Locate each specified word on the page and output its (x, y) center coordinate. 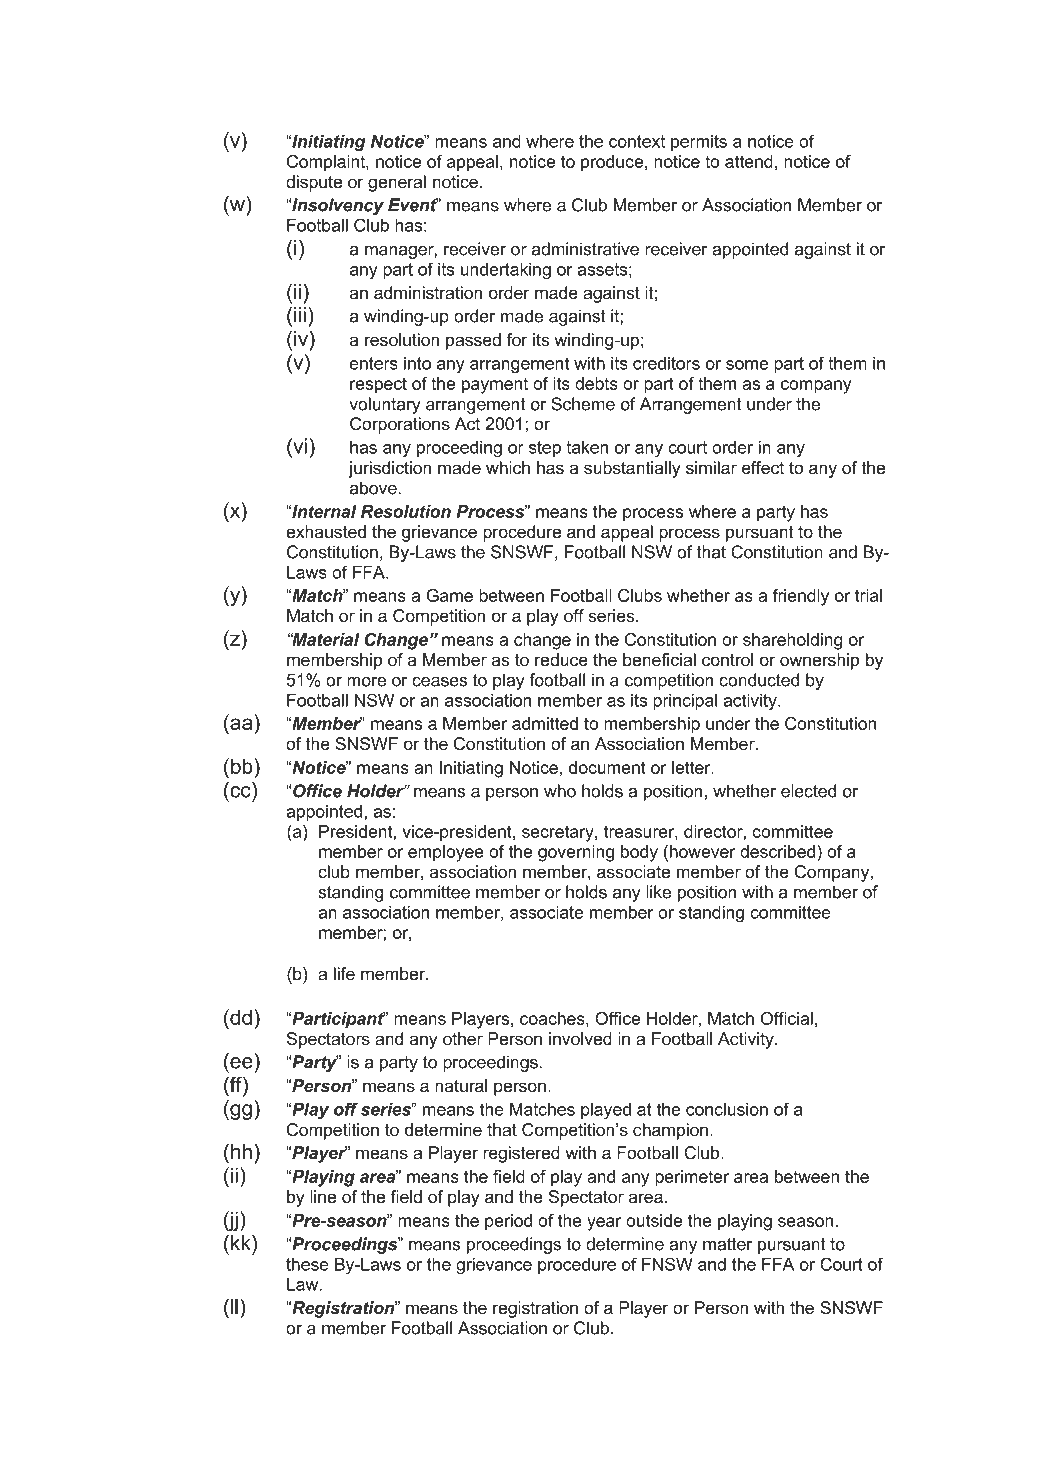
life (344, 973)
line (323, 1196)
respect (378, 385)
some (747, 365)
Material (325, 639)
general (397, 183)
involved (580, 1038)
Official (787, 1018)
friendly (801, 597)
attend (749, 161)
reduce (561, 659)
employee (446, 853)
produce (612, 163)
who (560, 791)
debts (596, 383)
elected (808, 791)
